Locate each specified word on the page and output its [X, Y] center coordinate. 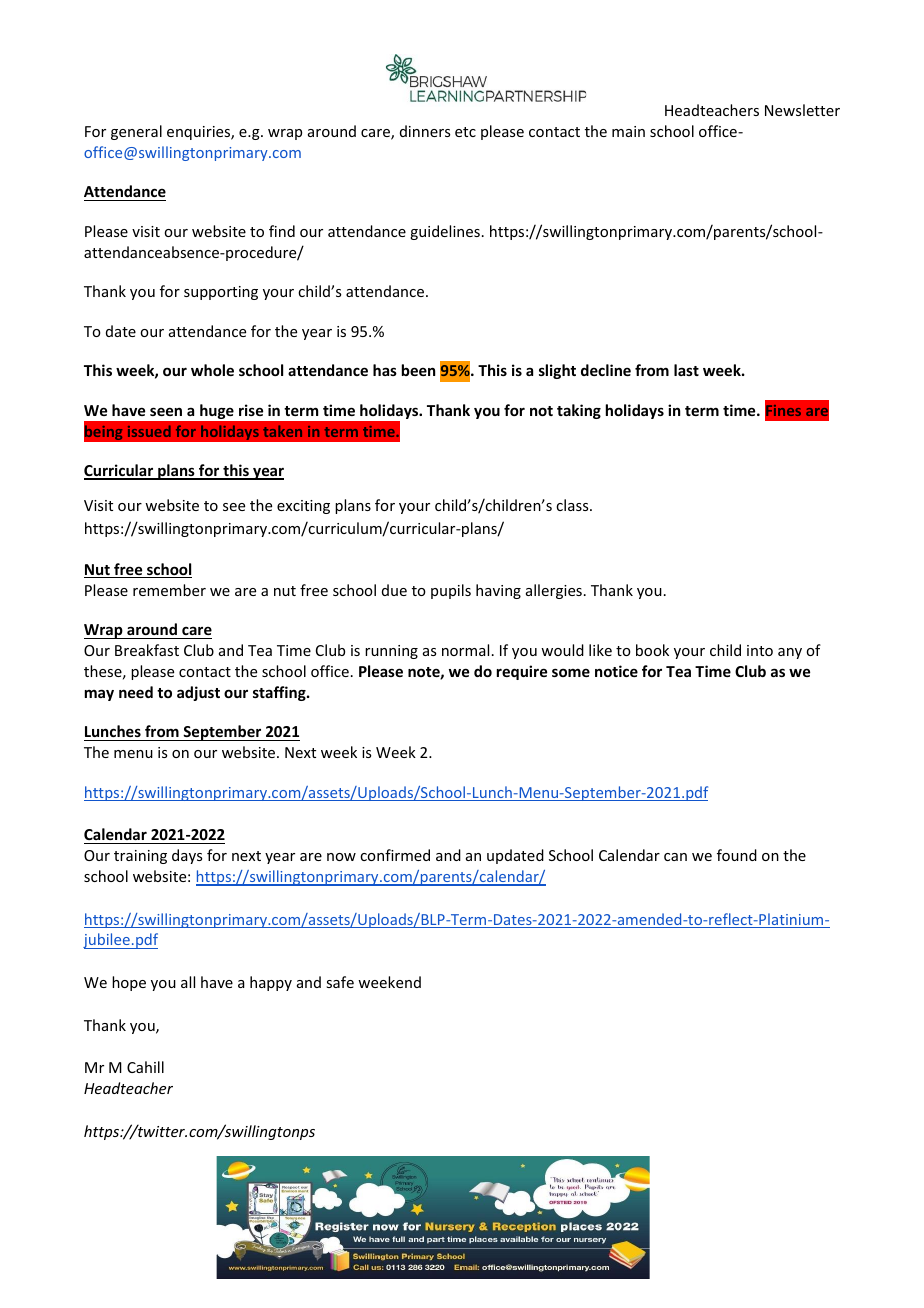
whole [212, 370]
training [140, 857]
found [737, 855]
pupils [451, 591]
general [136, 132]
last [686, 370]
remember [169, 590]
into [760, 650]
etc [465, 132]
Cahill [145, 1067]
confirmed [395, 855]
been [418, 370]
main [628, 131]
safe [340, 982]
